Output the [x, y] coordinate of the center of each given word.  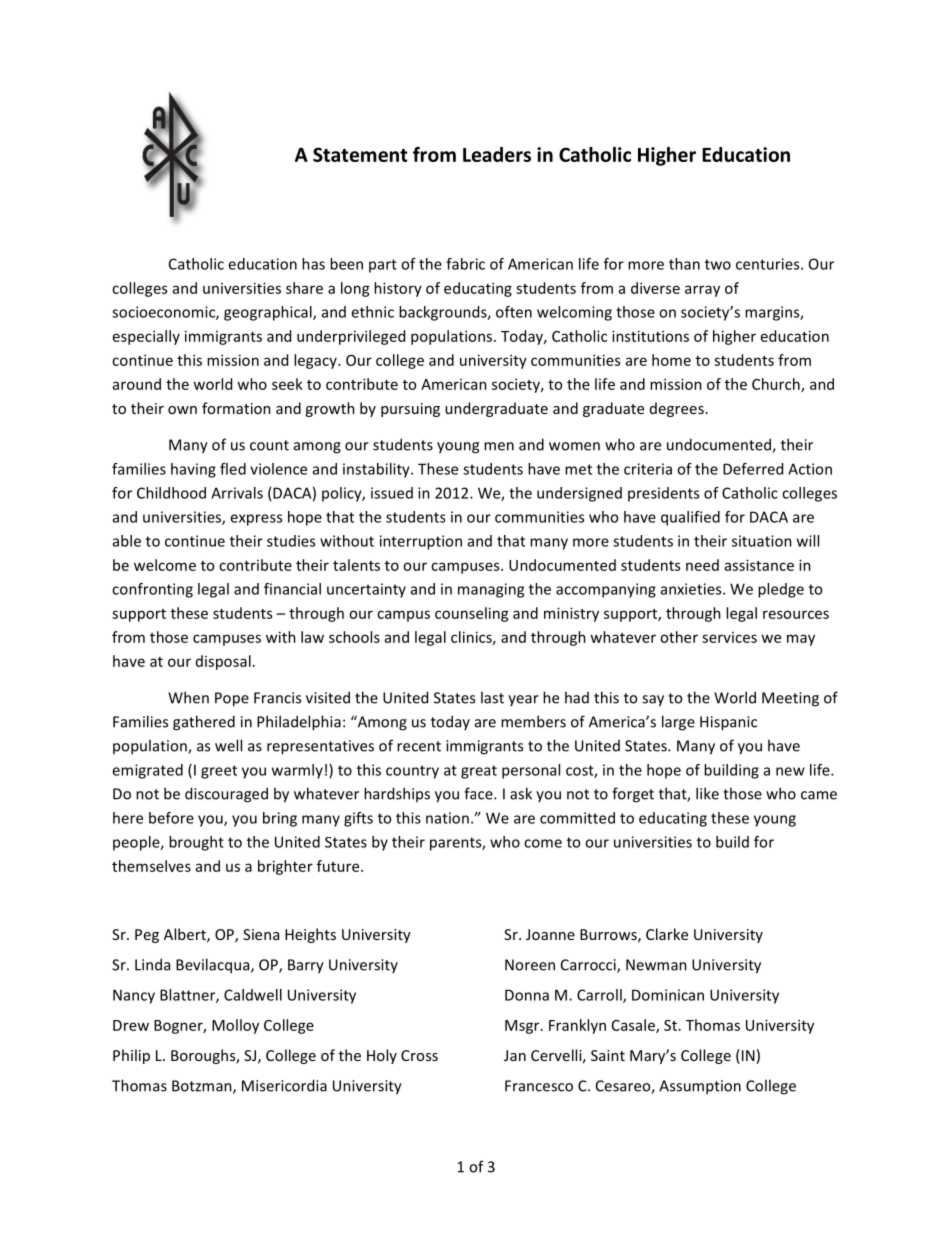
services [729, 637]
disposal [223, 662]
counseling [472, 614]
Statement [360, 154]
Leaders [497, 154]
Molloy [235, 1026]
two [718, 264]
